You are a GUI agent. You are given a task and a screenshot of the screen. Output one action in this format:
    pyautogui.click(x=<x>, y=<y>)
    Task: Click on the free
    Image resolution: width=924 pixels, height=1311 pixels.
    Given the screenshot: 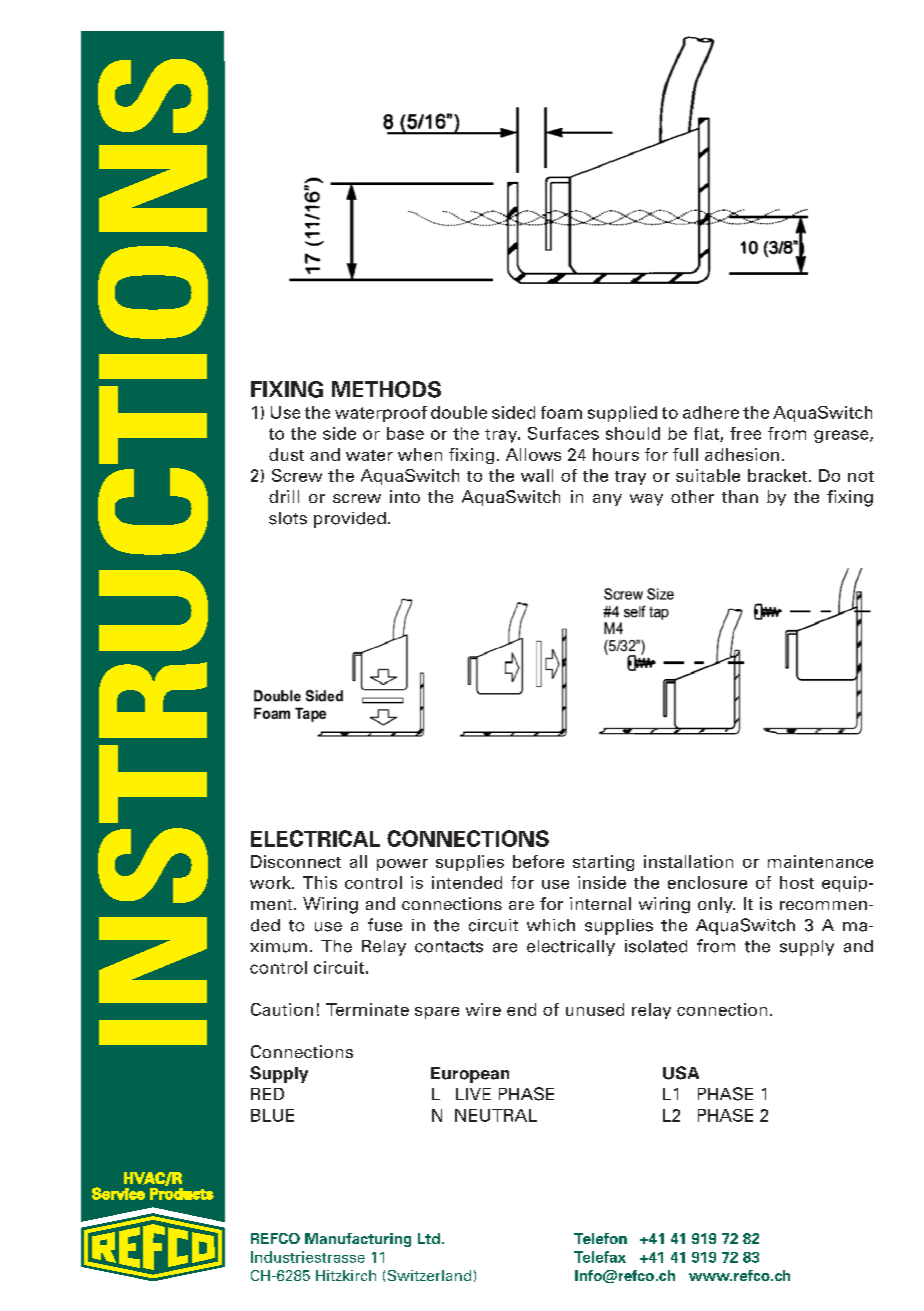 What is the action you would take?
    pyautogui.click(x=745, y=433)
